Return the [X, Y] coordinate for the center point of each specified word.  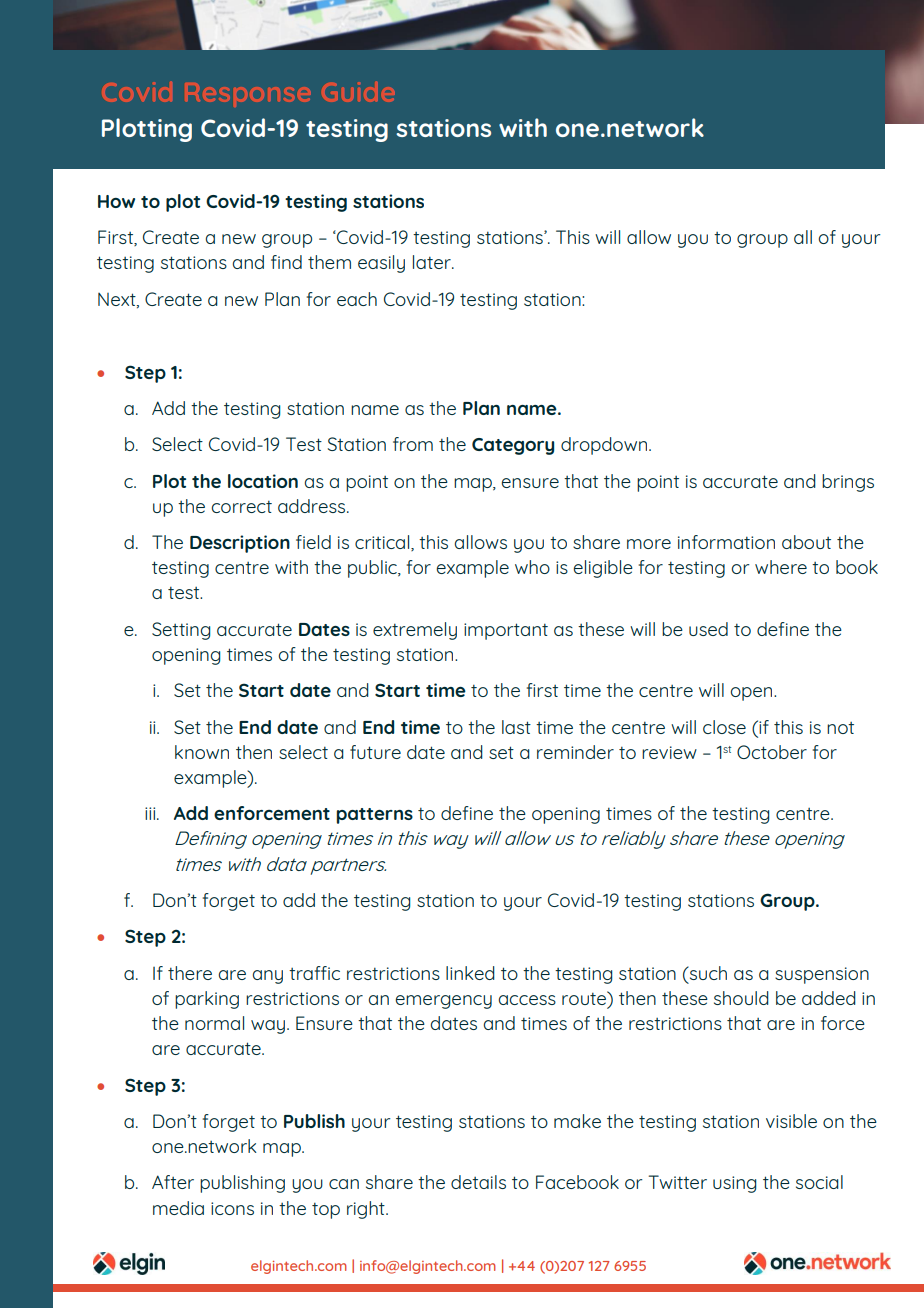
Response [249, 93]
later [433, 262]
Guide [359, 91]
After [173, 1182]
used [708, 629]
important [506, 631]
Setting [181, 631]
